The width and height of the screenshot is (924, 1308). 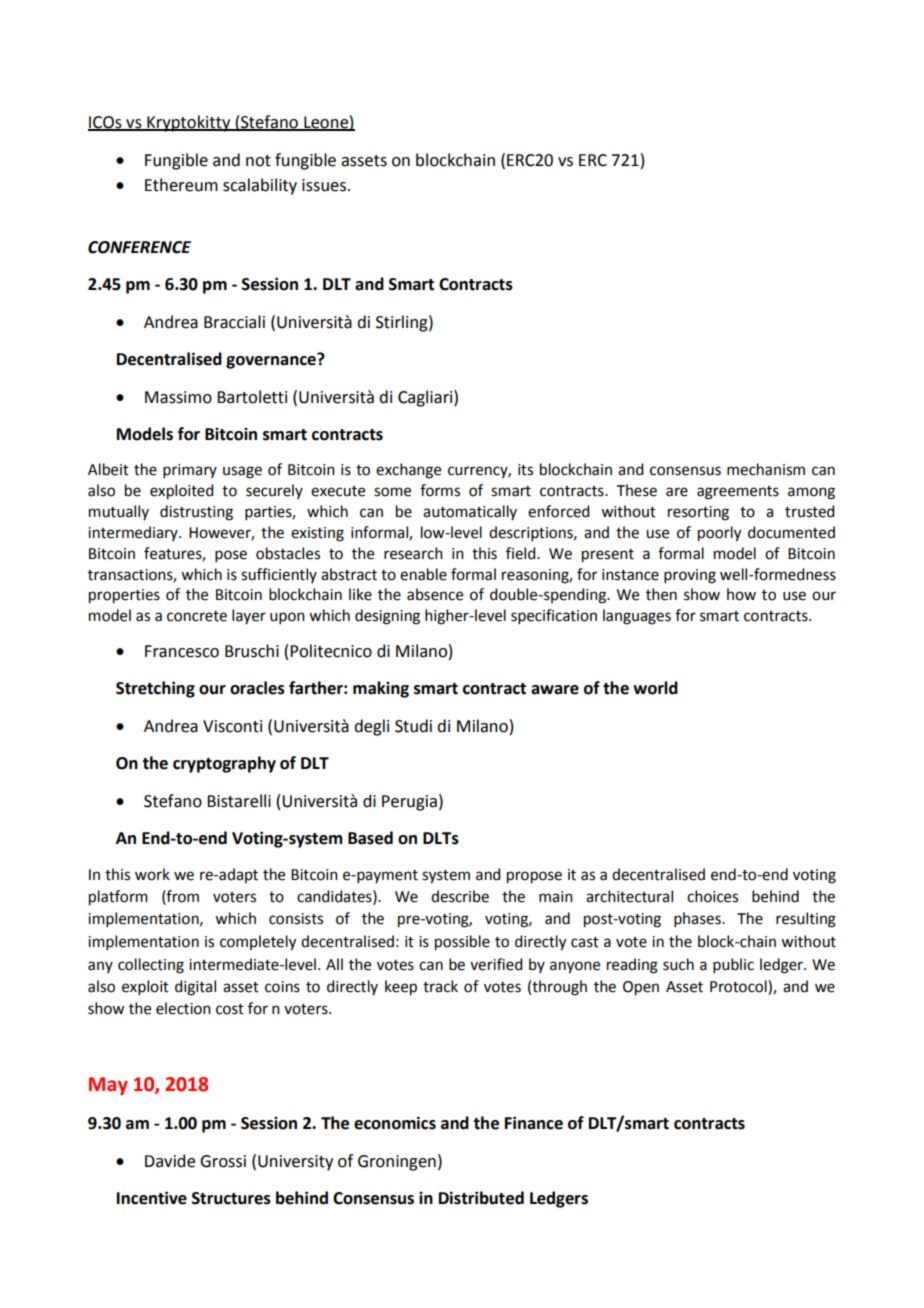 What do you see at coordinates (258, 943) in the screenshot?
I see `completely` at bounding box center [258, 943].
